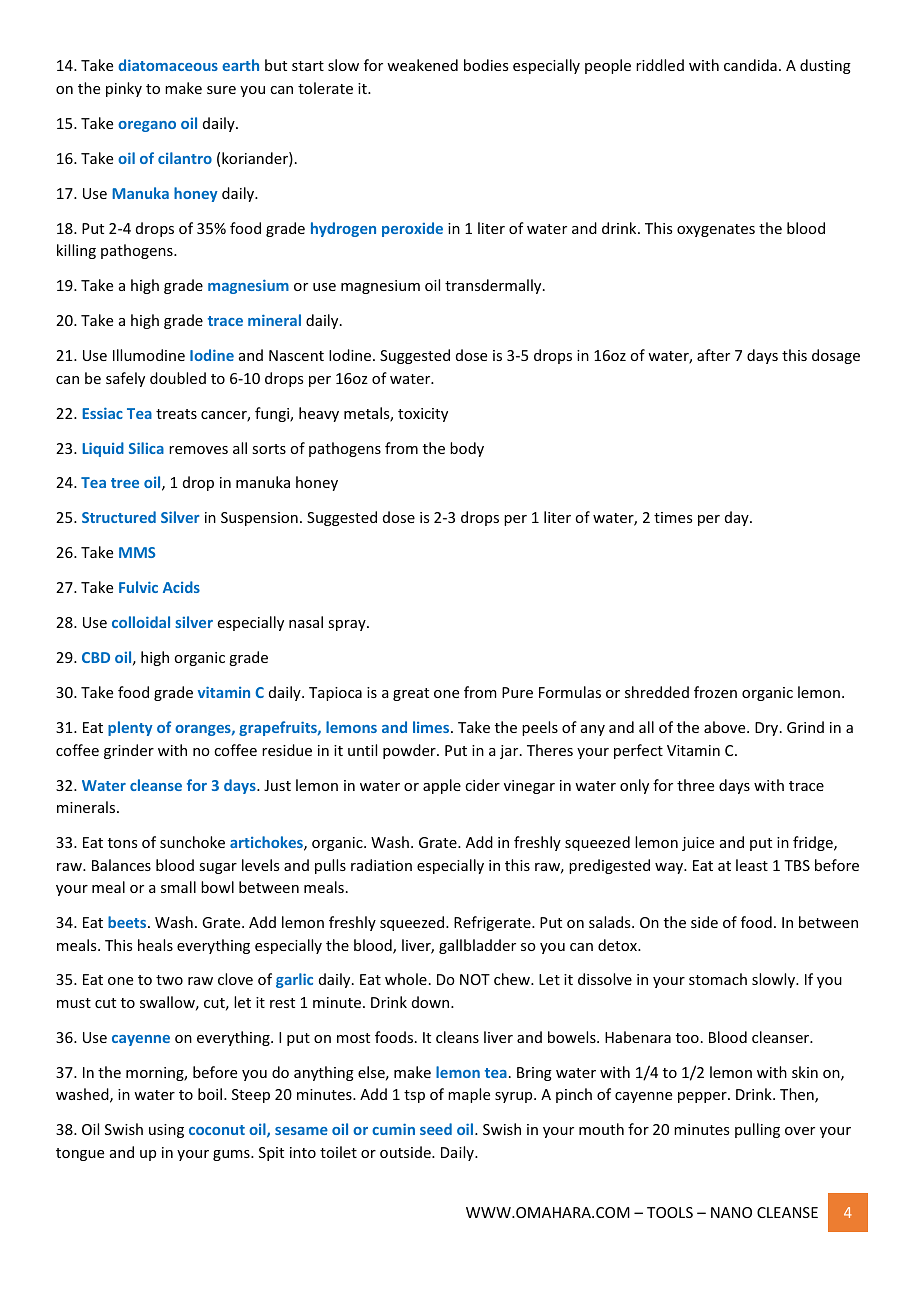  What do you see at coordinates (166, 1131) in the screenshot?
I see `using` at bounding box center [166, 1131].
